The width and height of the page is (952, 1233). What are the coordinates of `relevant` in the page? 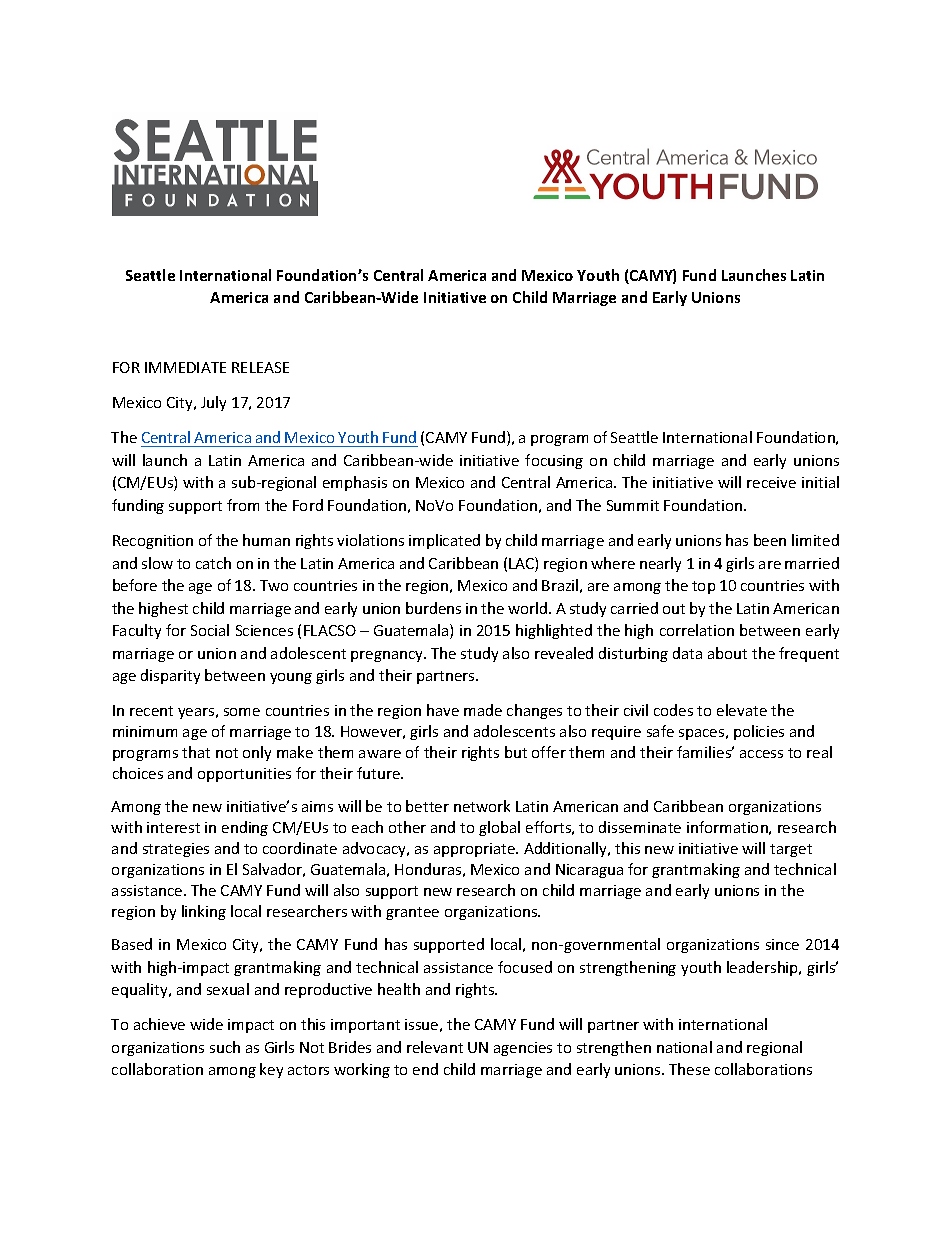 It's located at (435, 1047).
